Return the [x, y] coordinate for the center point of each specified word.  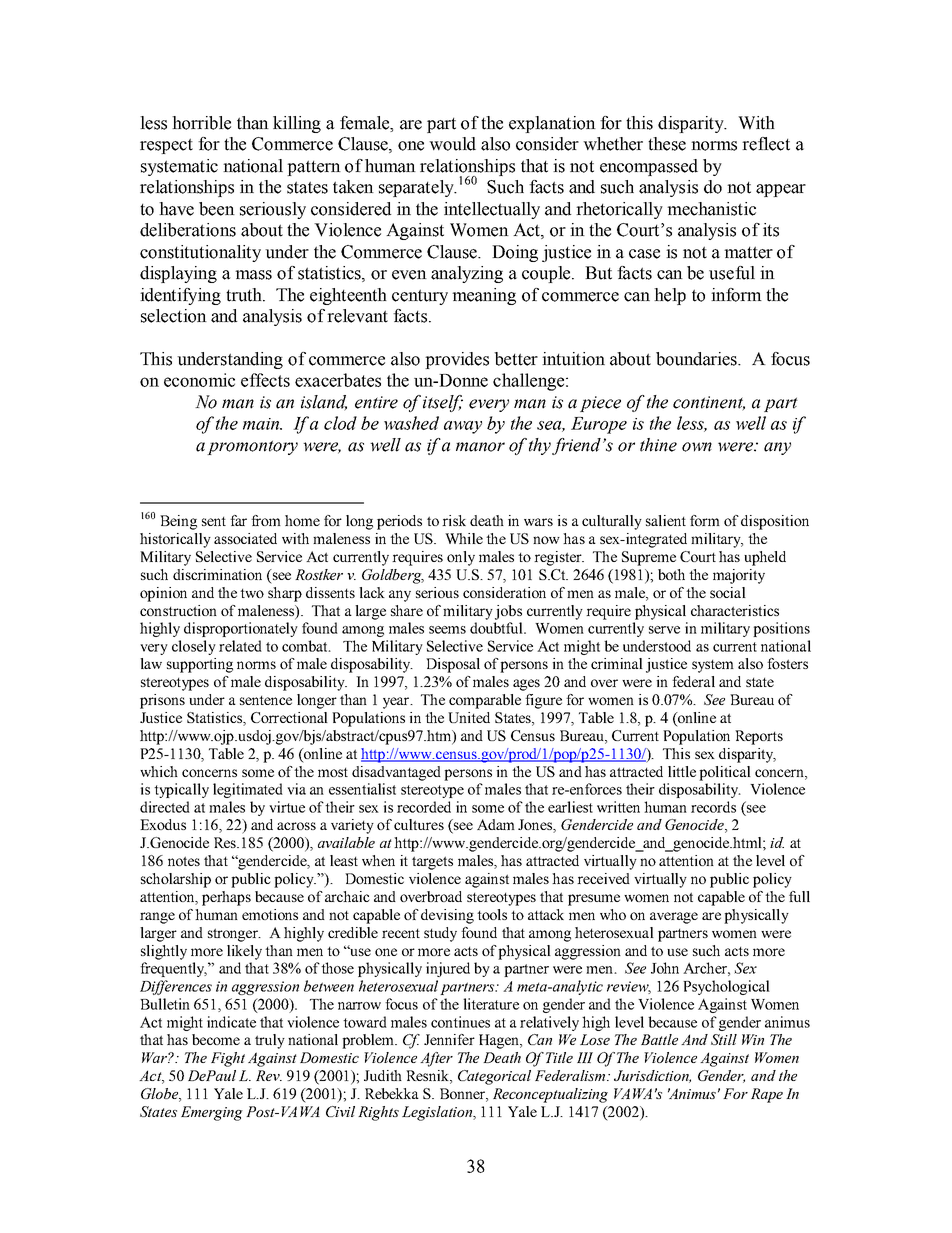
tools [492, 914]
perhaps [226, 898]
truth [245, 295]
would [452, 144]
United [469, 717]
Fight [228, 1059]
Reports [759, 737]
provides [457, 360]
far [238, 520]
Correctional [289, 717]
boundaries [697, 359]
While [464, 538]
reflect [766, 144]
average [674, 918]
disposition [775, 522]
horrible [201, 123]
